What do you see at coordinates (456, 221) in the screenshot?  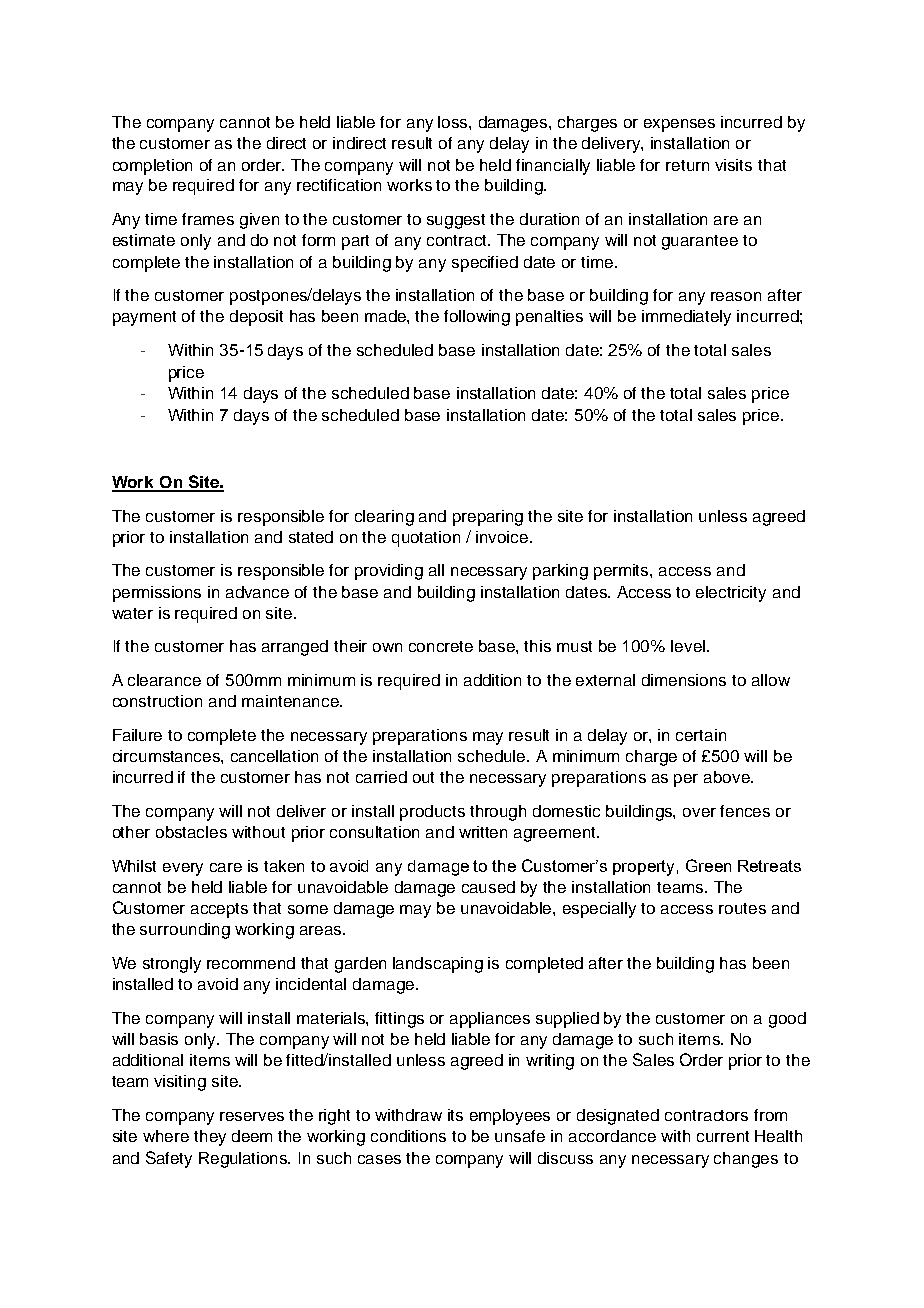 I see `suggest` at bounding box center [456, 221].
